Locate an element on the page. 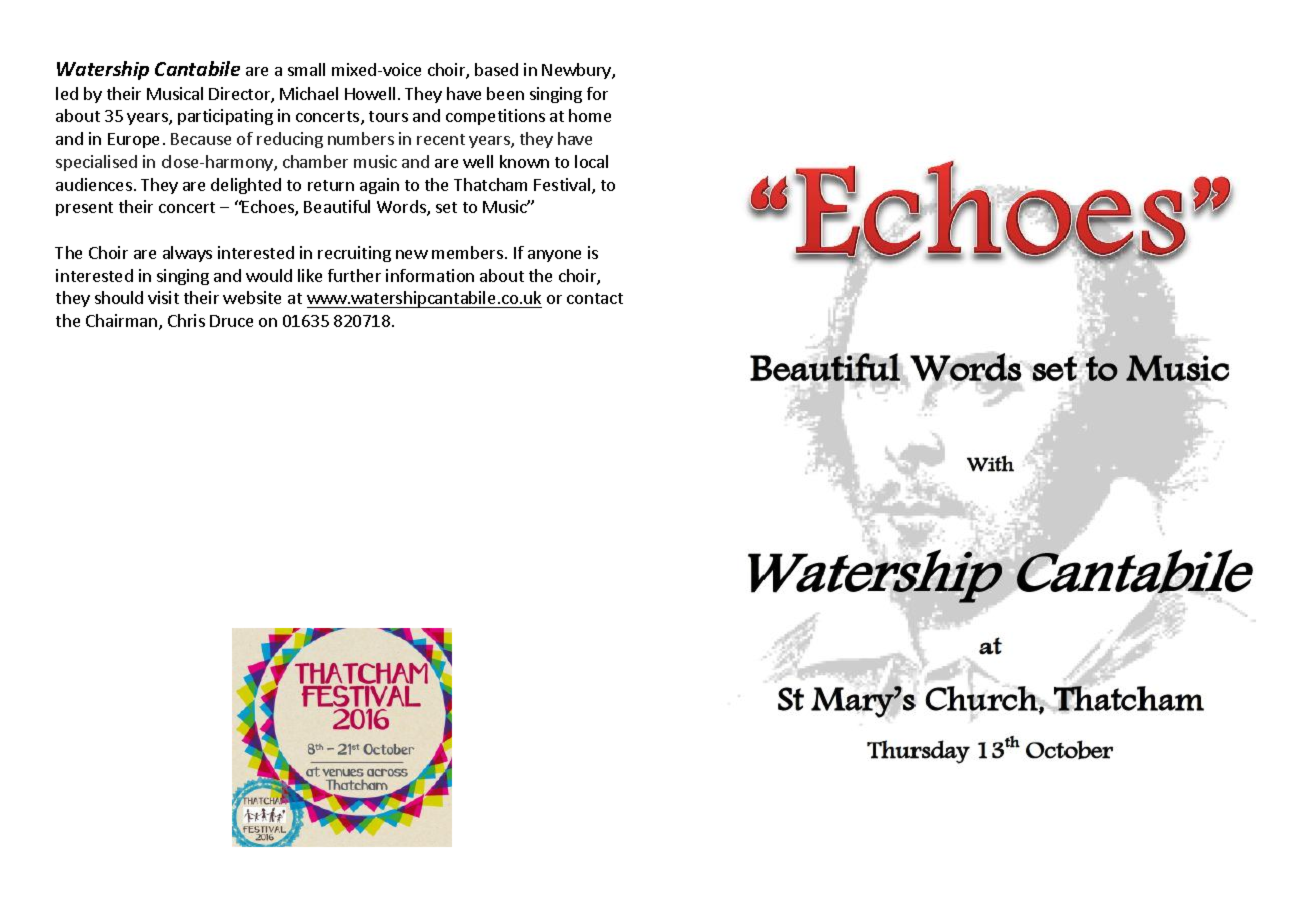 The height and width of the page is (924, 1308). based is located at coordinates (496, 69).
